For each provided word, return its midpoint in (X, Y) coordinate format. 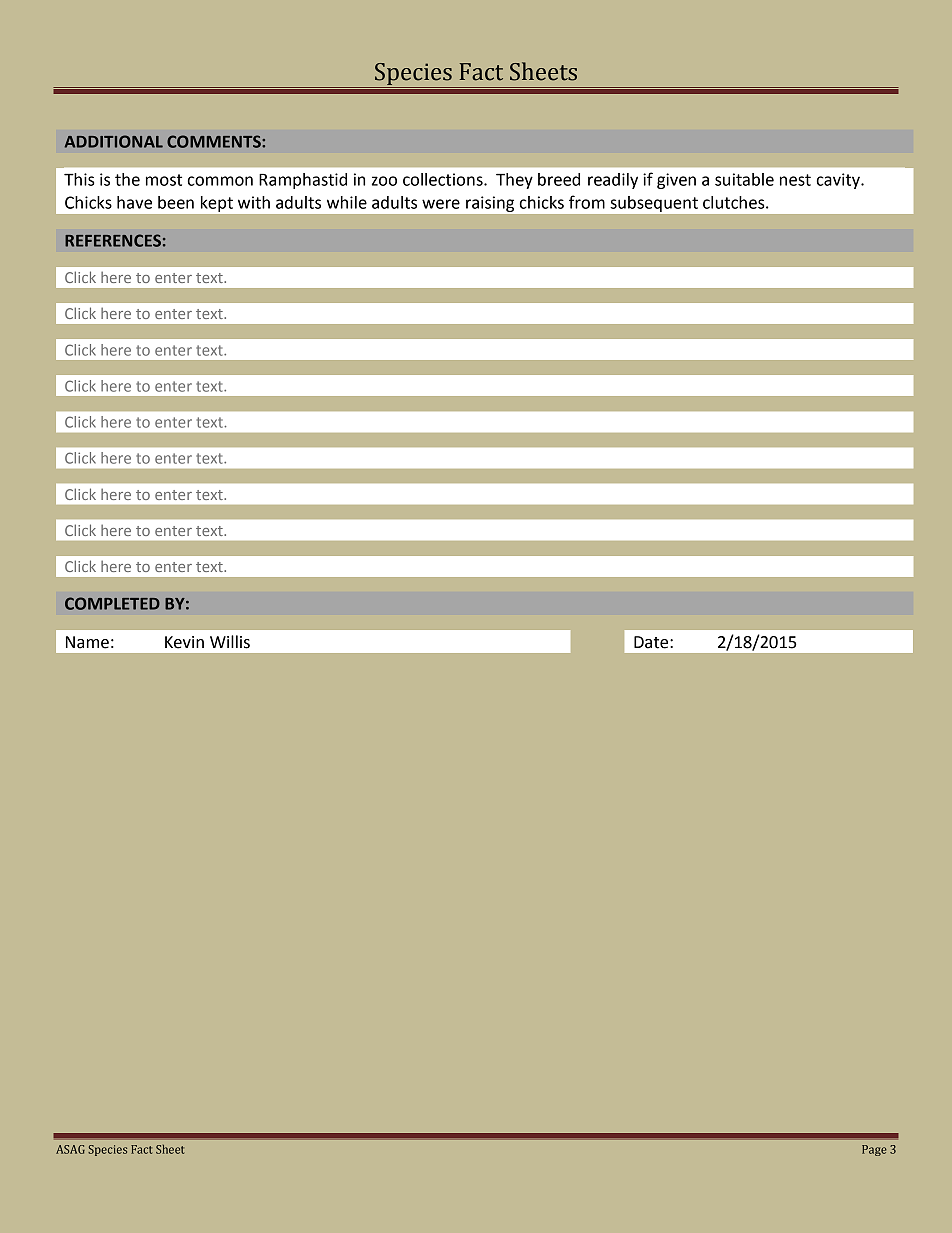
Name (87, 642)
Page (874, 1150)
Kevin (184, 642)
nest (795, 180)
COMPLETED (112, 603)
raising (490, 204)
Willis (230, 642)
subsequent (654, 204)
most (164, 180)
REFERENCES (113, 240)
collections (444, 179)
